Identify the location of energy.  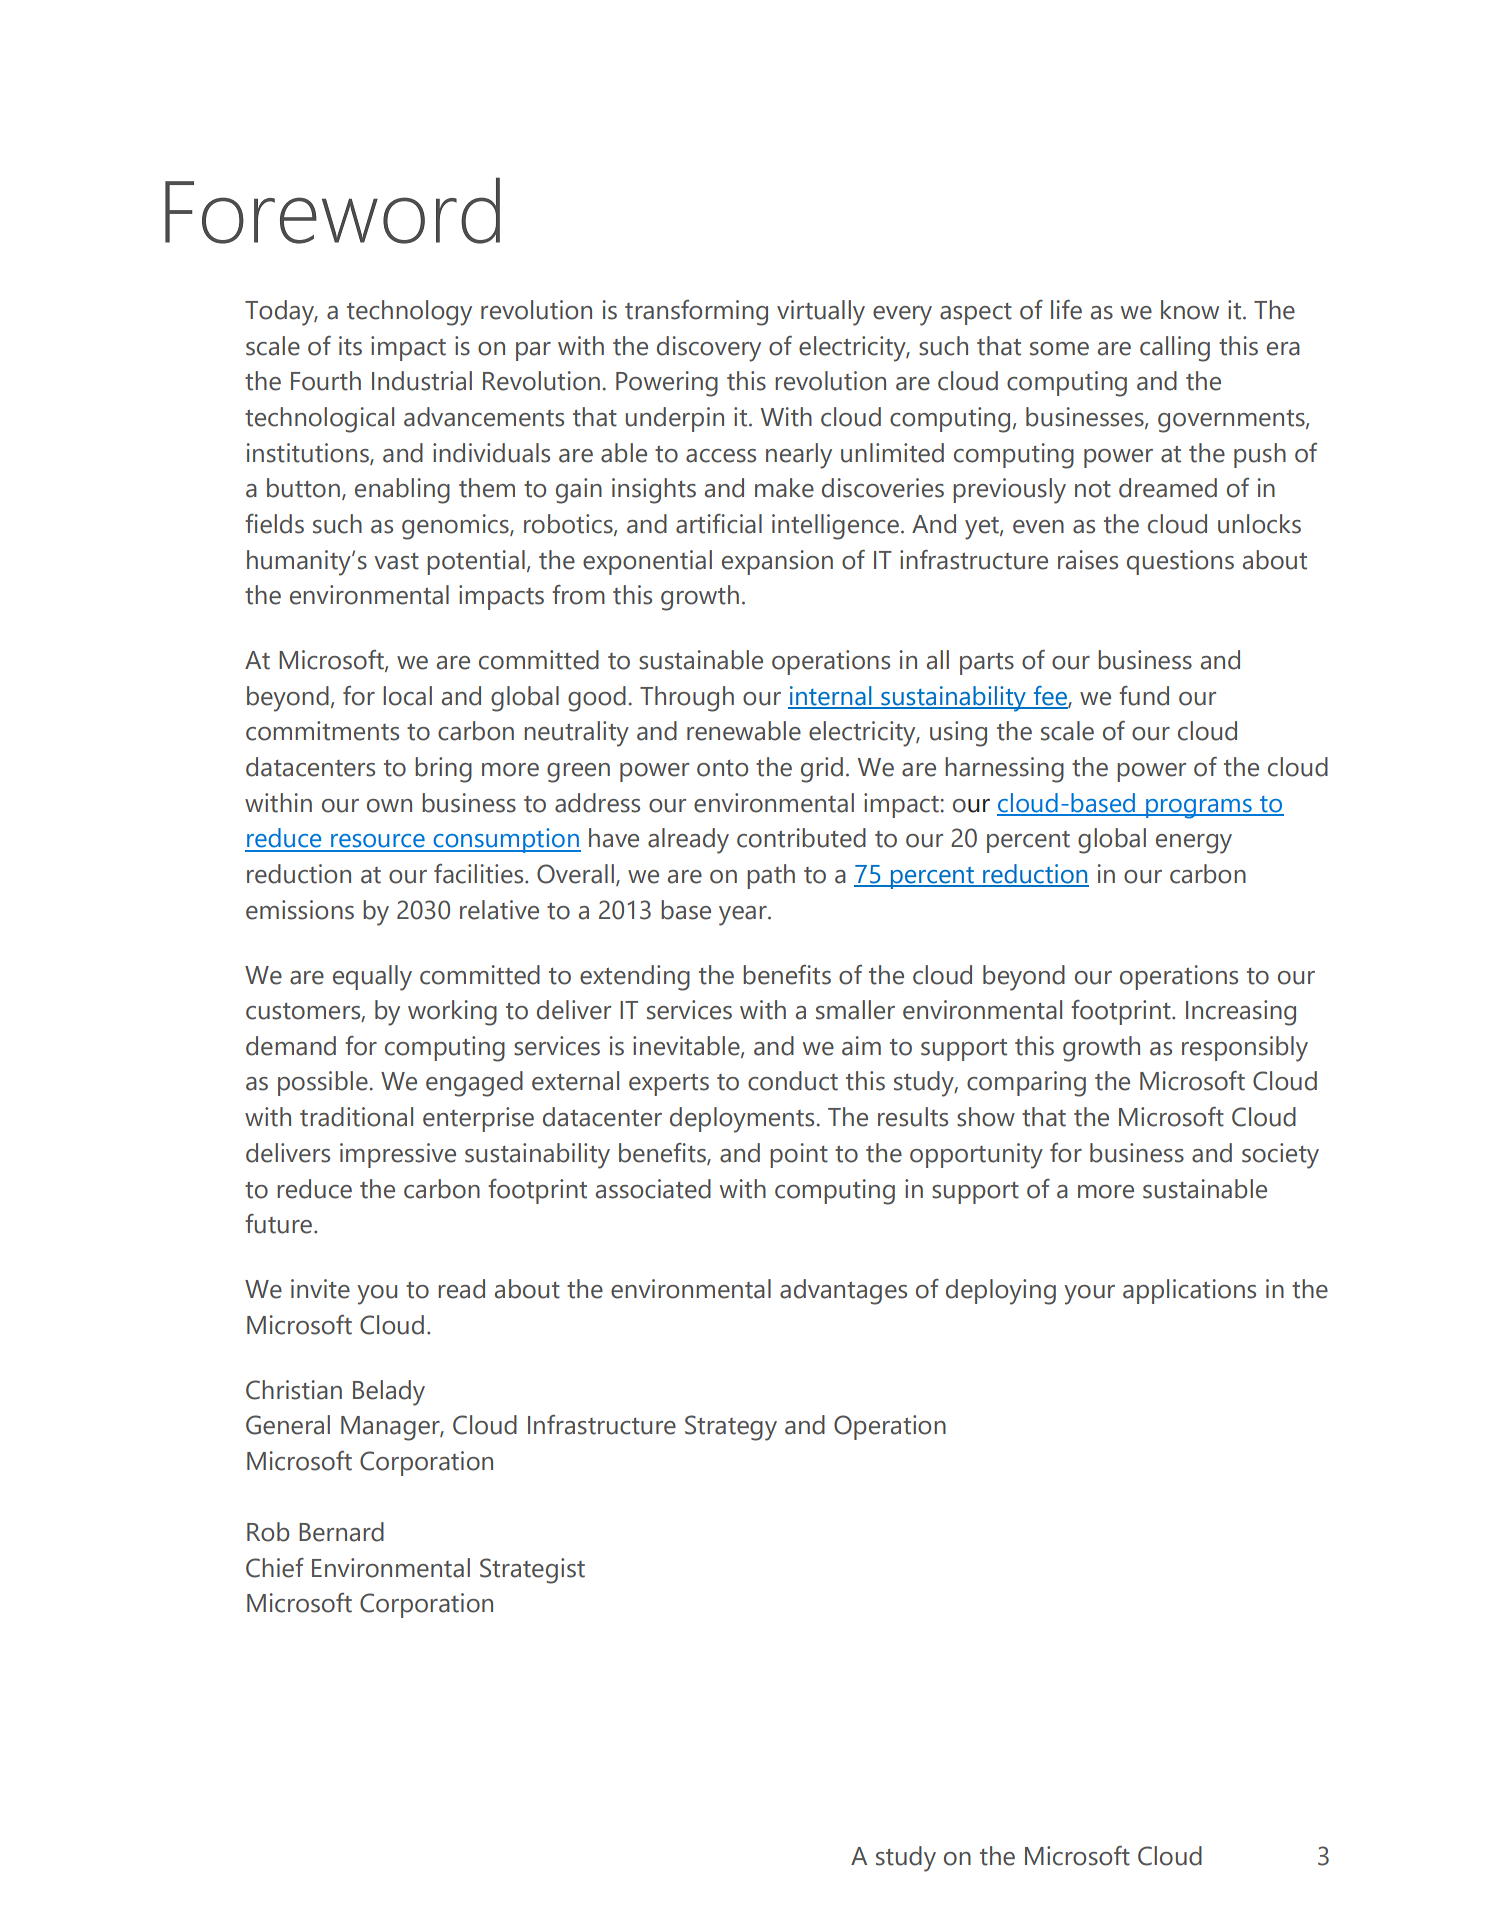
(1194, 844).
